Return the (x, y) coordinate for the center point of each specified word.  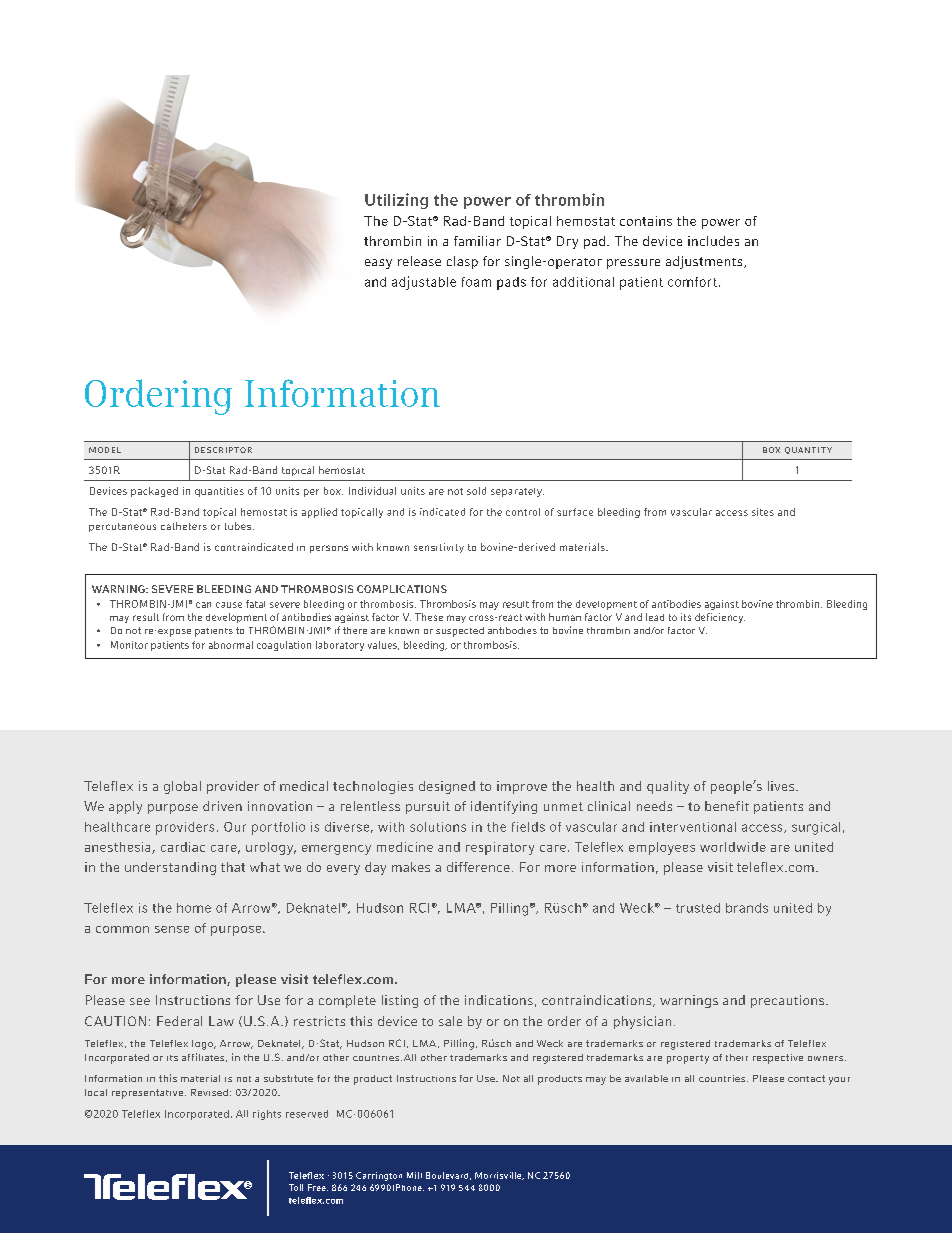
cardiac (183, 847)
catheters (184, 526)
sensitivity (439, 548)
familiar (477, 241)
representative (147, 1094)
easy (378, 264)
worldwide (733, 847)
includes (713, 241)
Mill (414, 1175)
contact (806, 1078)
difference (478, 867)
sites (763, 512)
